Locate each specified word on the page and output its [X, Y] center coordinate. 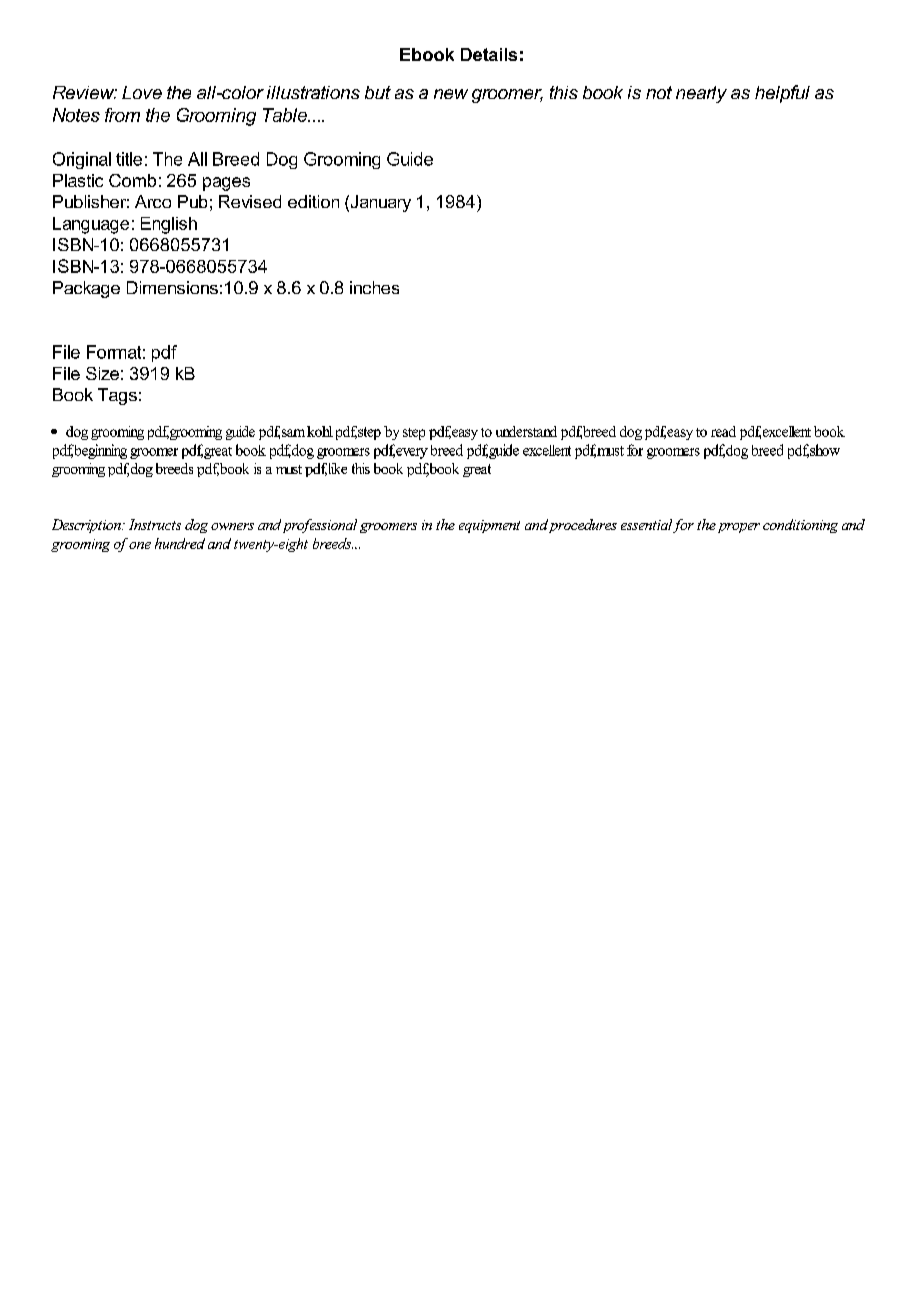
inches [374, 287]
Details [489, 54]
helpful [782, 94]
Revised [250, 201]
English [169, 225]
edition [313, 201]
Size [102, 373]
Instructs [155, 524]
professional [320, 526]
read [723, 431]
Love [142, 92]
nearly [701, 94]
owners [232, 526]
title [129, 159]
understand [526, 431]
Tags [117, 396]
